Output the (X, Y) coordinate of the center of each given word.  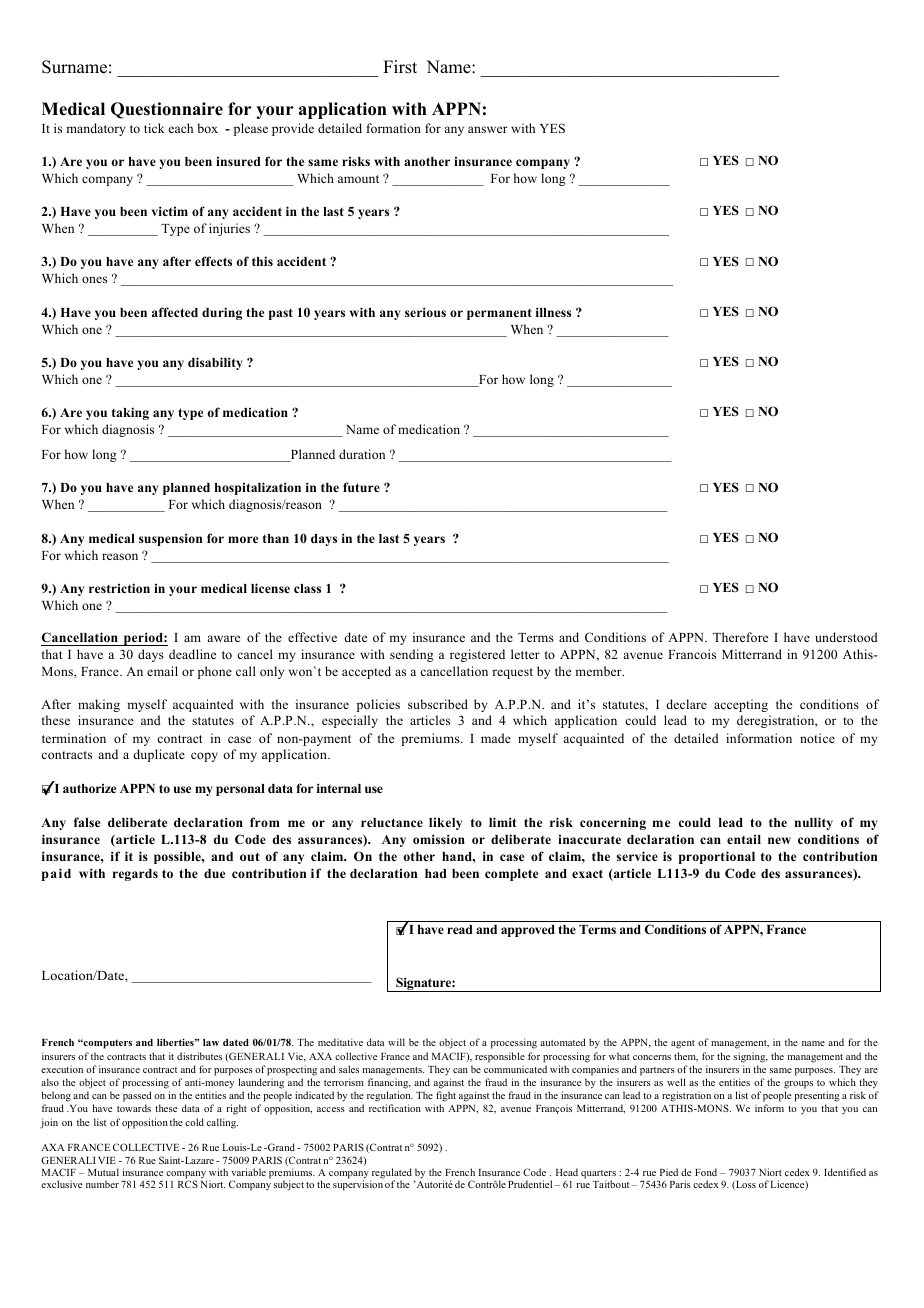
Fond (706, 1172)
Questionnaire (167, 110)
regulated (391, 1174)
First (400, 67)
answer (488, 129)
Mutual (103, 1172)
